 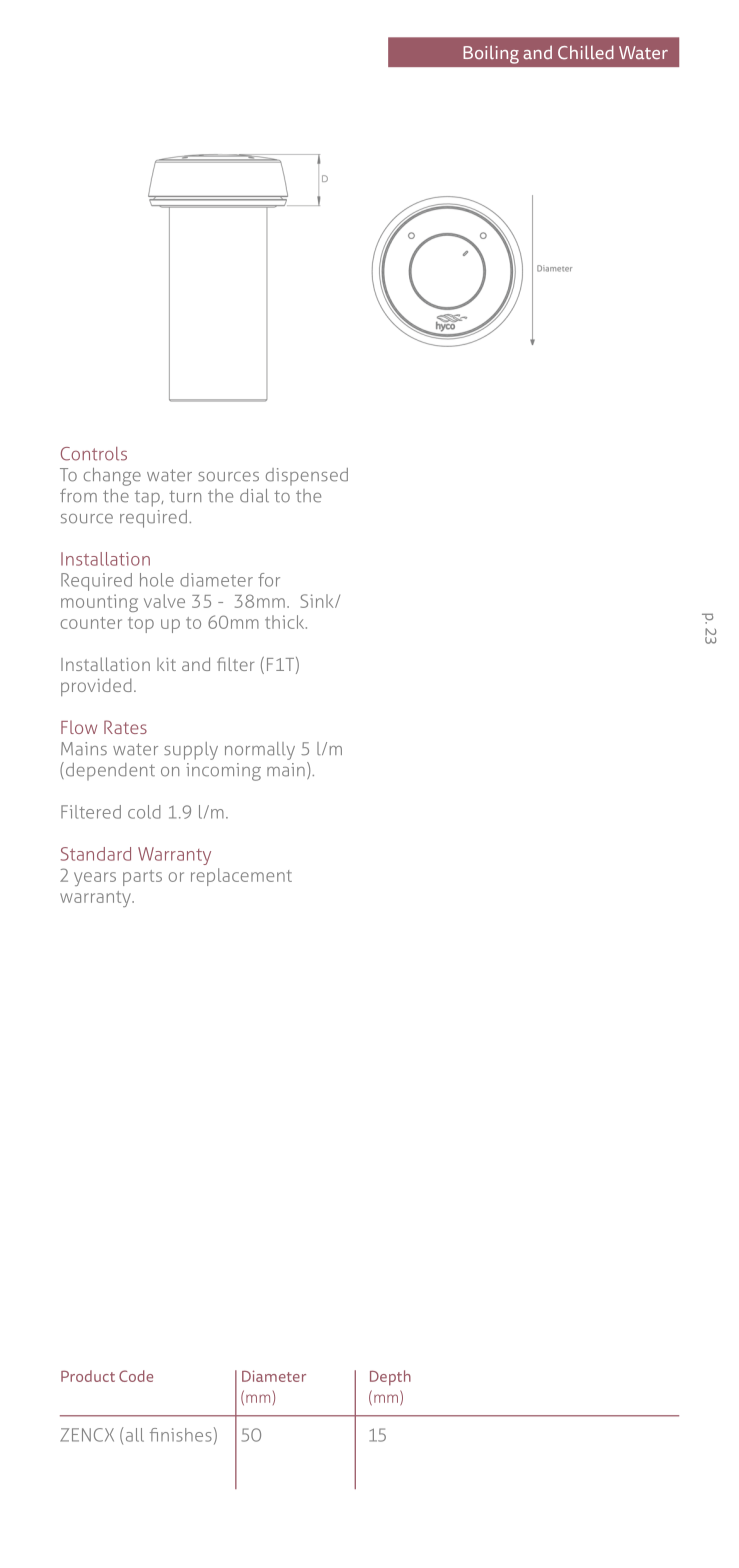 What do you see at coordinates (307, 476) in the document?
I see `dispensed` at bounding box center [307, 476].
